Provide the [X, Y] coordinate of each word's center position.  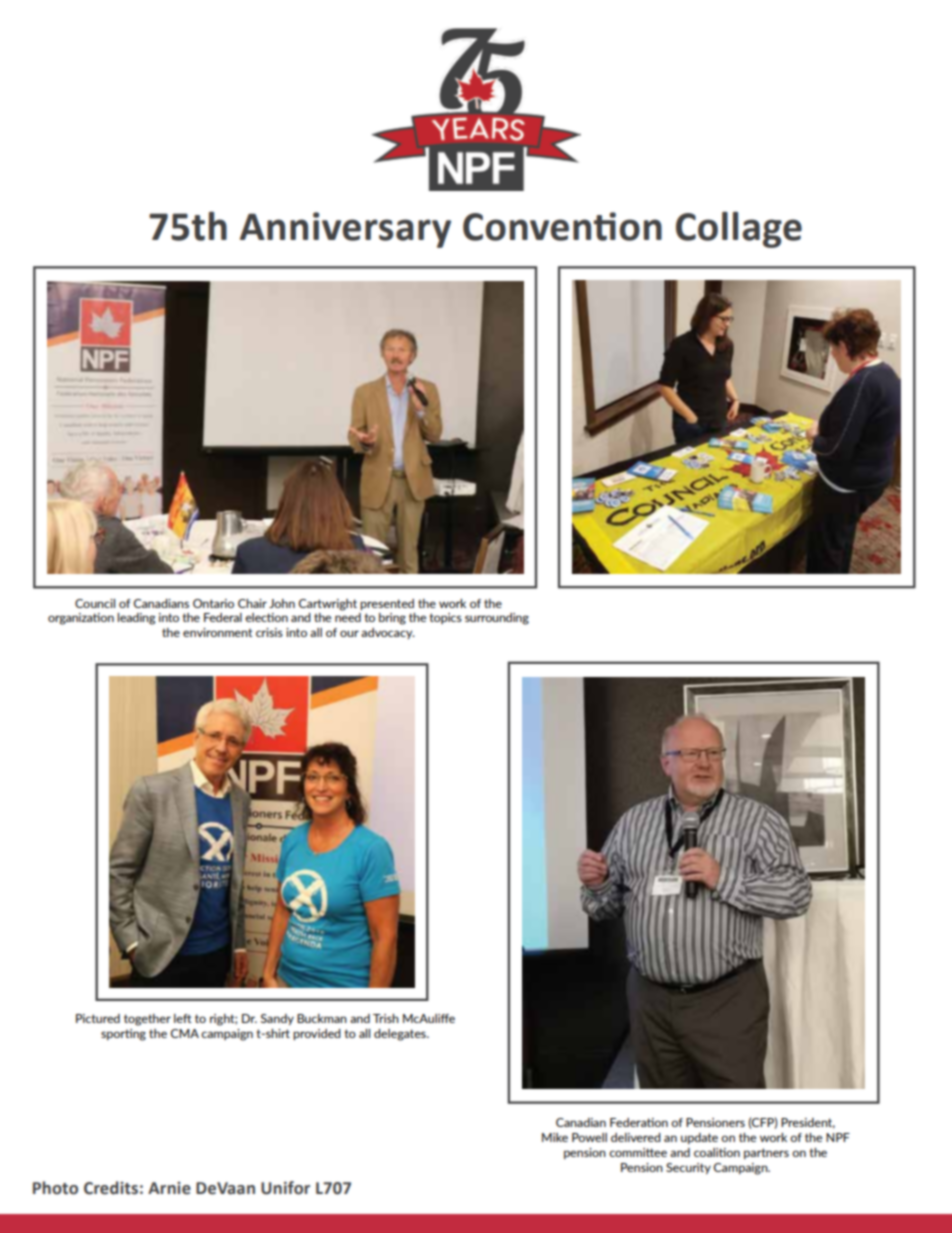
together [147, 1020]
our [349, 633]
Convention [562, 226]
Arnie [169, 1188]
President [808, 1123]
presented [387, 604]
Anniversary [345, 230]
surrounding [497, 619]
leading [136, 619]
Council [95, 603]
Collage [739, 229]
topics [445, 618]
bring [392, 619]
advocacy [388, 633]
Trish [386, 1018]
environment [218, 632]
